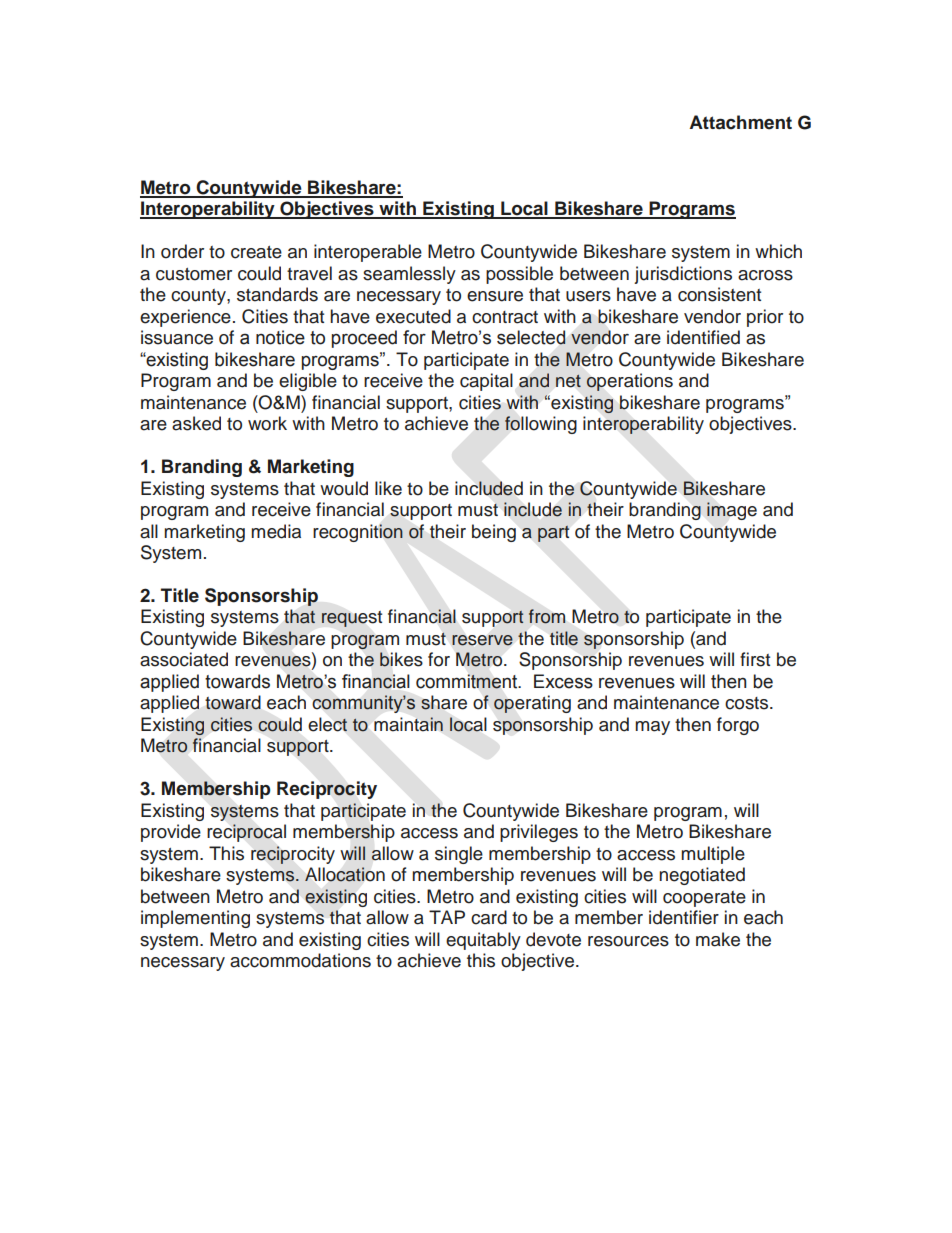 The width and height of the page is (952, 1233). Describe the element at coordinates (195, 919) in the page. I see `implementing` at that location.
